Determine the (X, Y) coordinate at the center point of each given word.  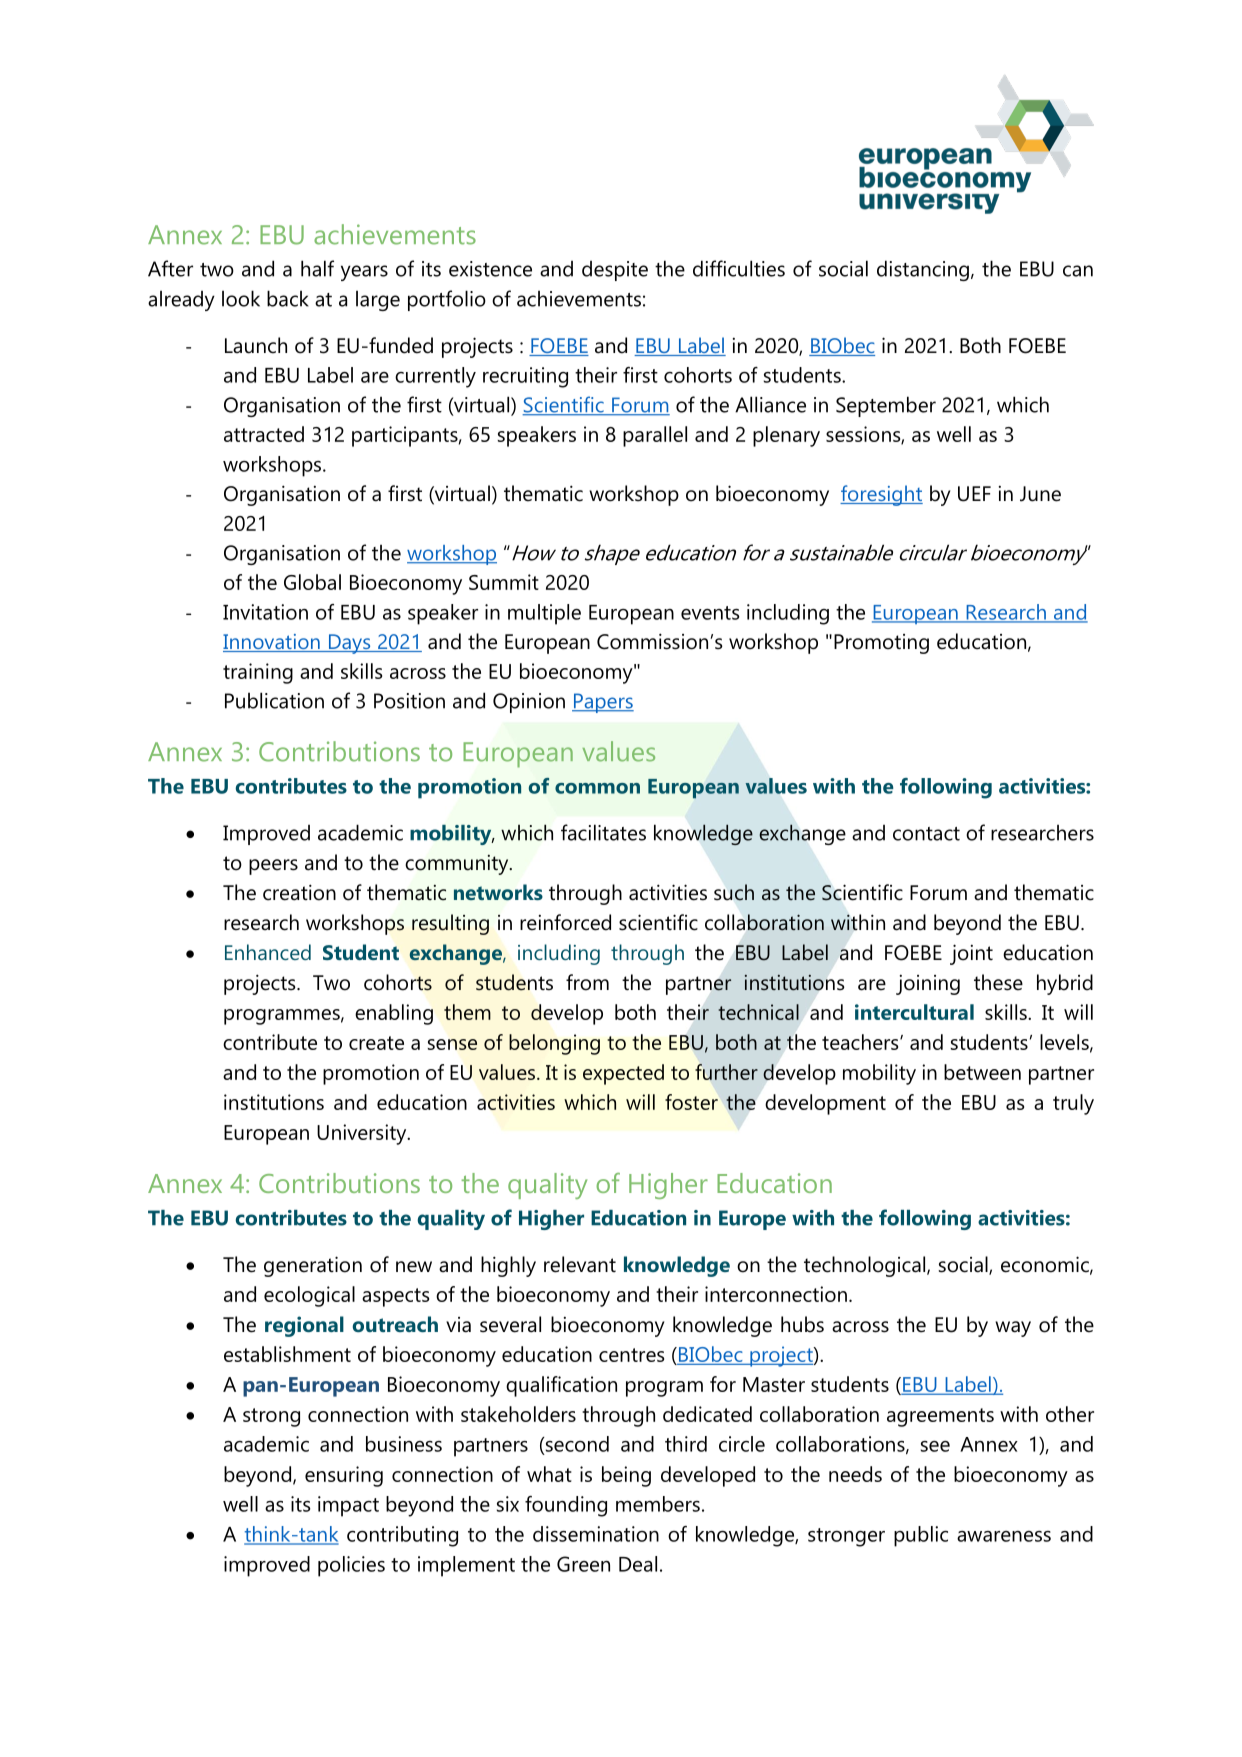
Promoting (881, 644)
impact (348, 1506)
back (288, 298)
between (982, 1072)
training (258, 673)
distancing (923, 270)
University (363, 1134)
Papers (603, 703)
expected (623, 1074)
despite (615, 271)
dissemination (596, 1534)
